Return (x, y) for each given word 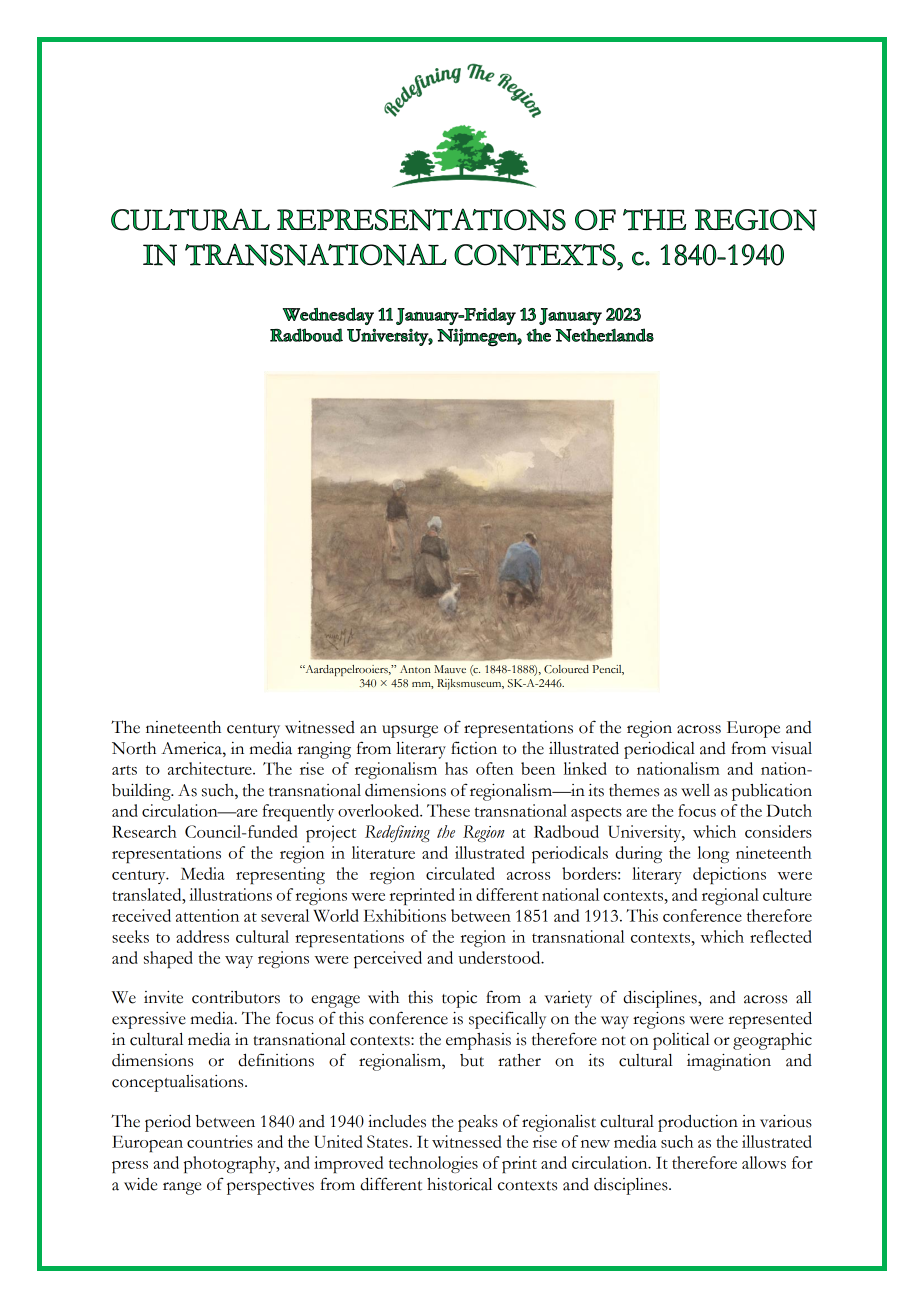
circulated (460, 873)
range (182, 1188)
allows (764, 1162)
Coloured (566, 669)
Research (144, 831)
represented (770, 1020)
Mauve (450, 669)
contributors (236, 997)
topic (459, 999)
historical (459, 1184)
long (713, 854)
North (134, 748)
